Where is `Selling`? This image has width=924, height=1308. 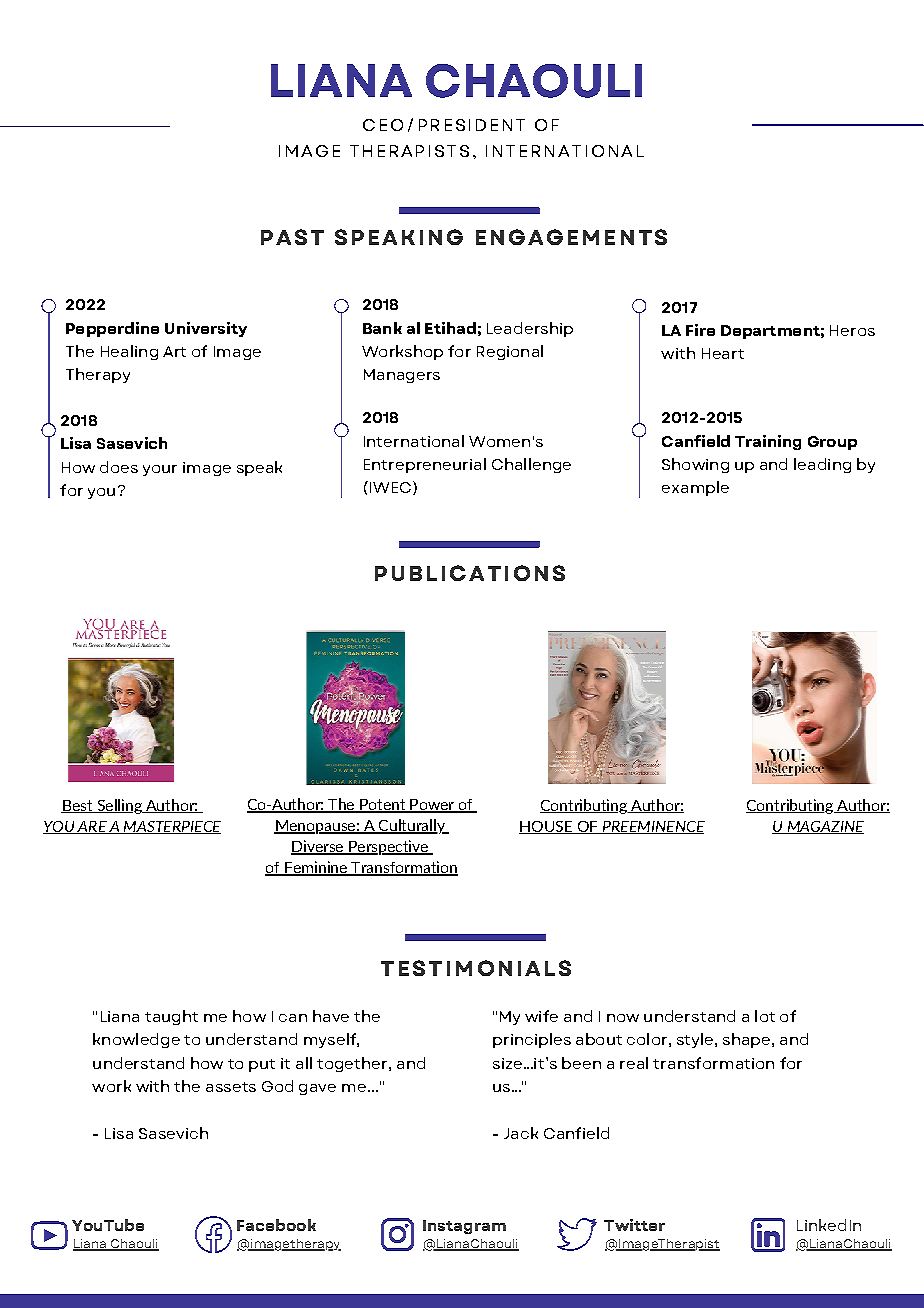 Selling is located at coordinates (119, 806).
